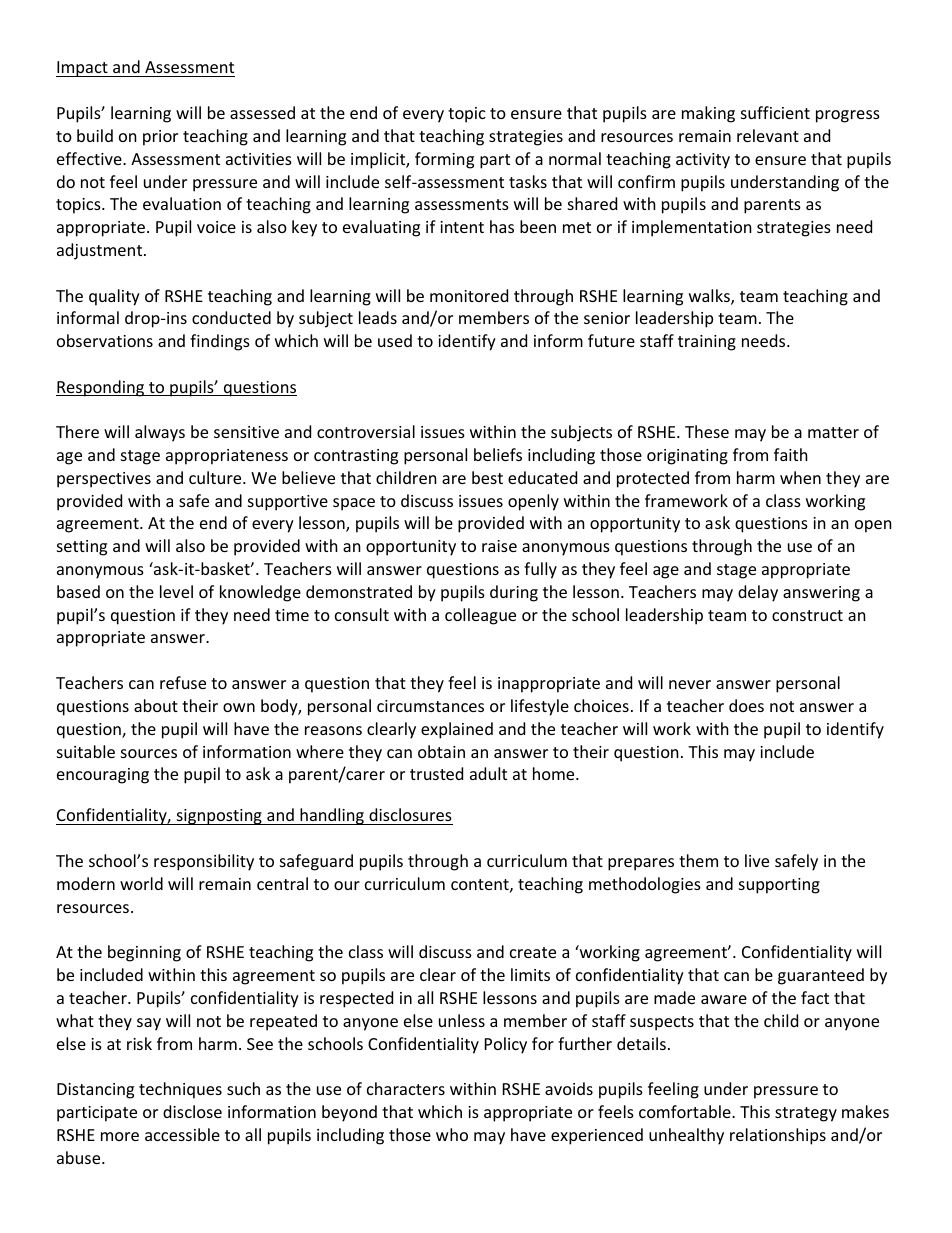 Image resolution: width=952 pixels, height=1233 pixels. I want to click on who, so click(452, 1134).
